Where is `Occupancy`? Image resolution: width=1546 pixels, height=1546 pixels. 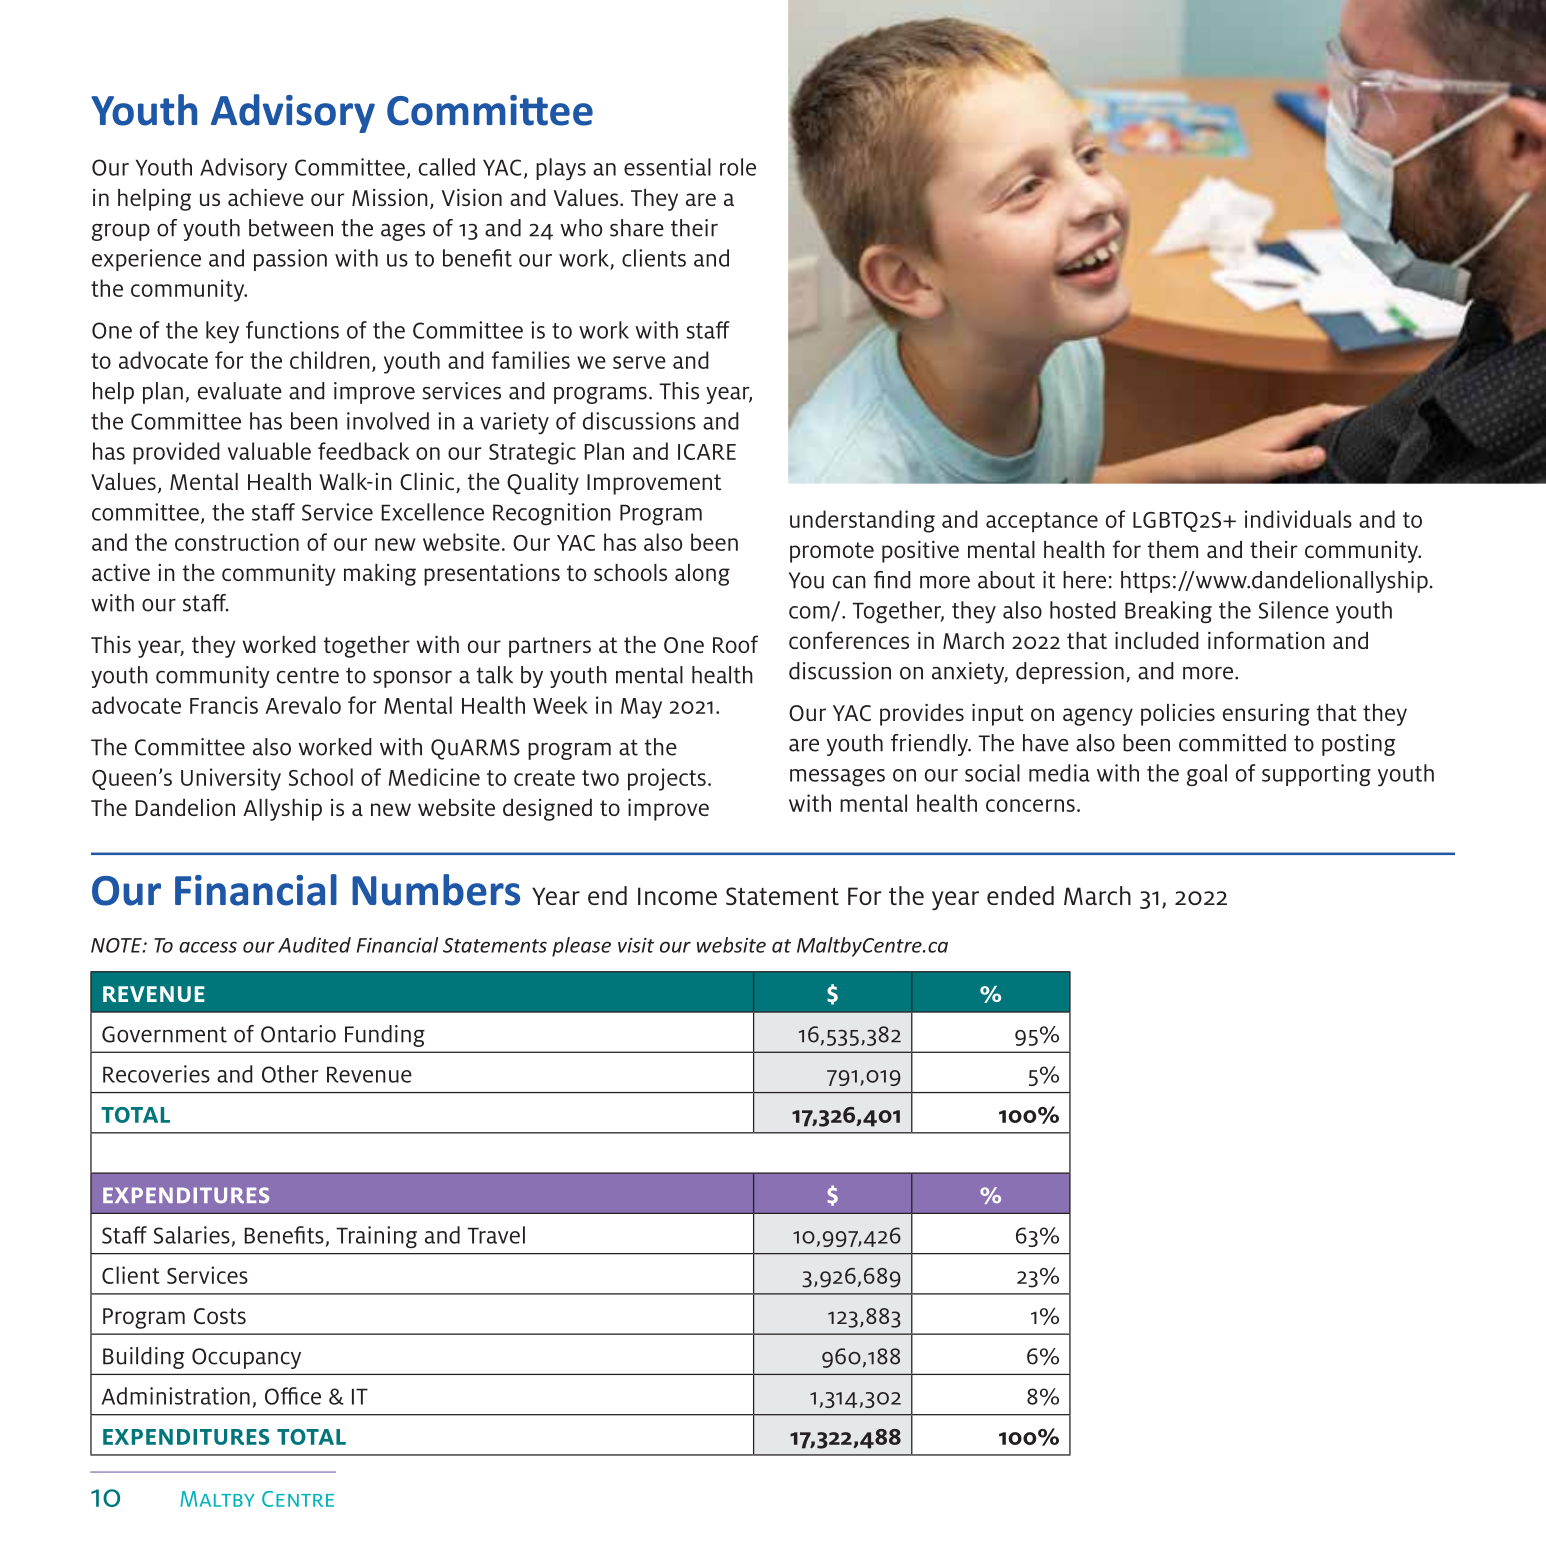
Occupancy is located at coordinates (246, 1358).
